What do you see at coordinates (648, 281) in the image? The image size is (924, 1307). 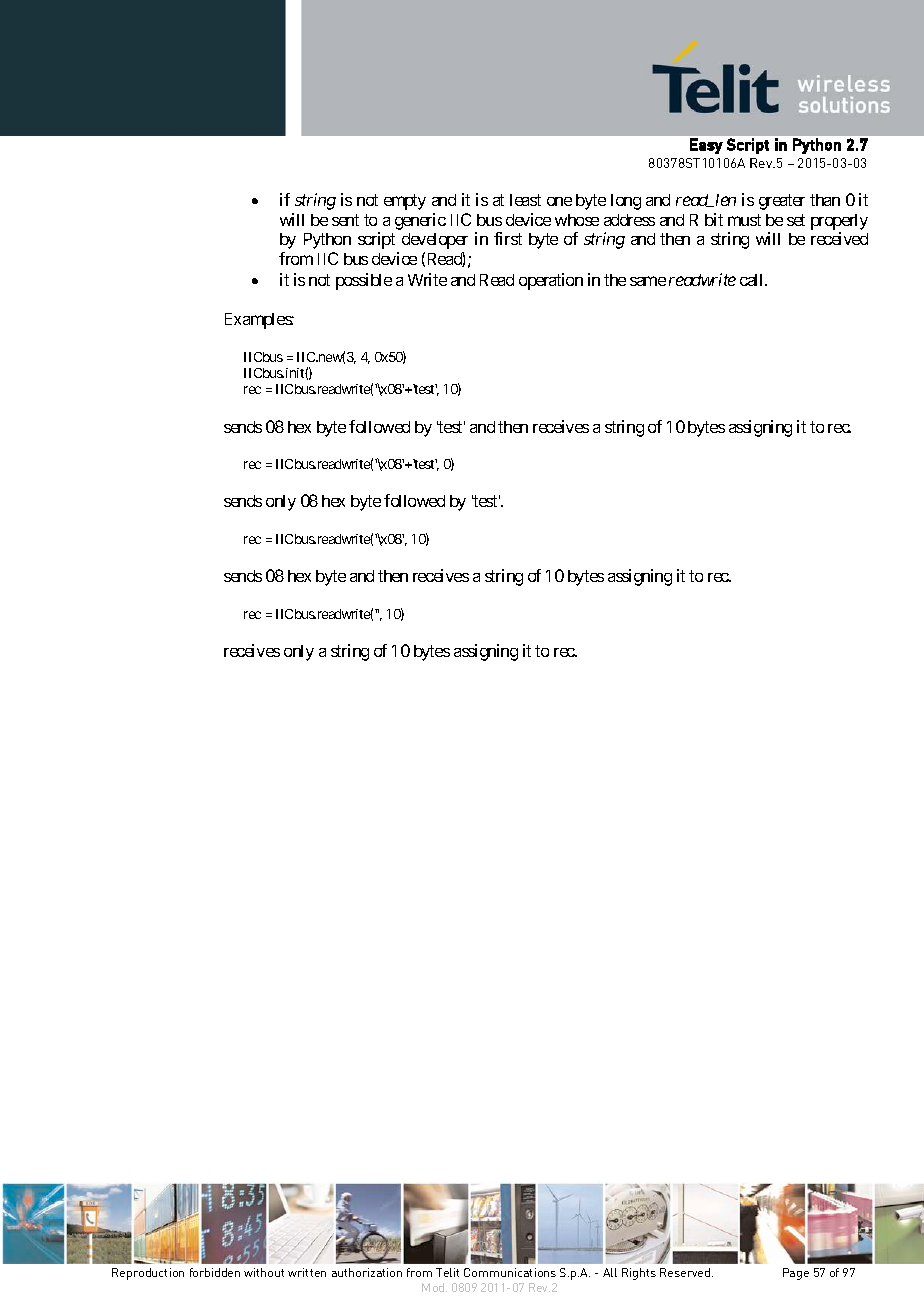 I see `same` at bounding box center [648, 281].
